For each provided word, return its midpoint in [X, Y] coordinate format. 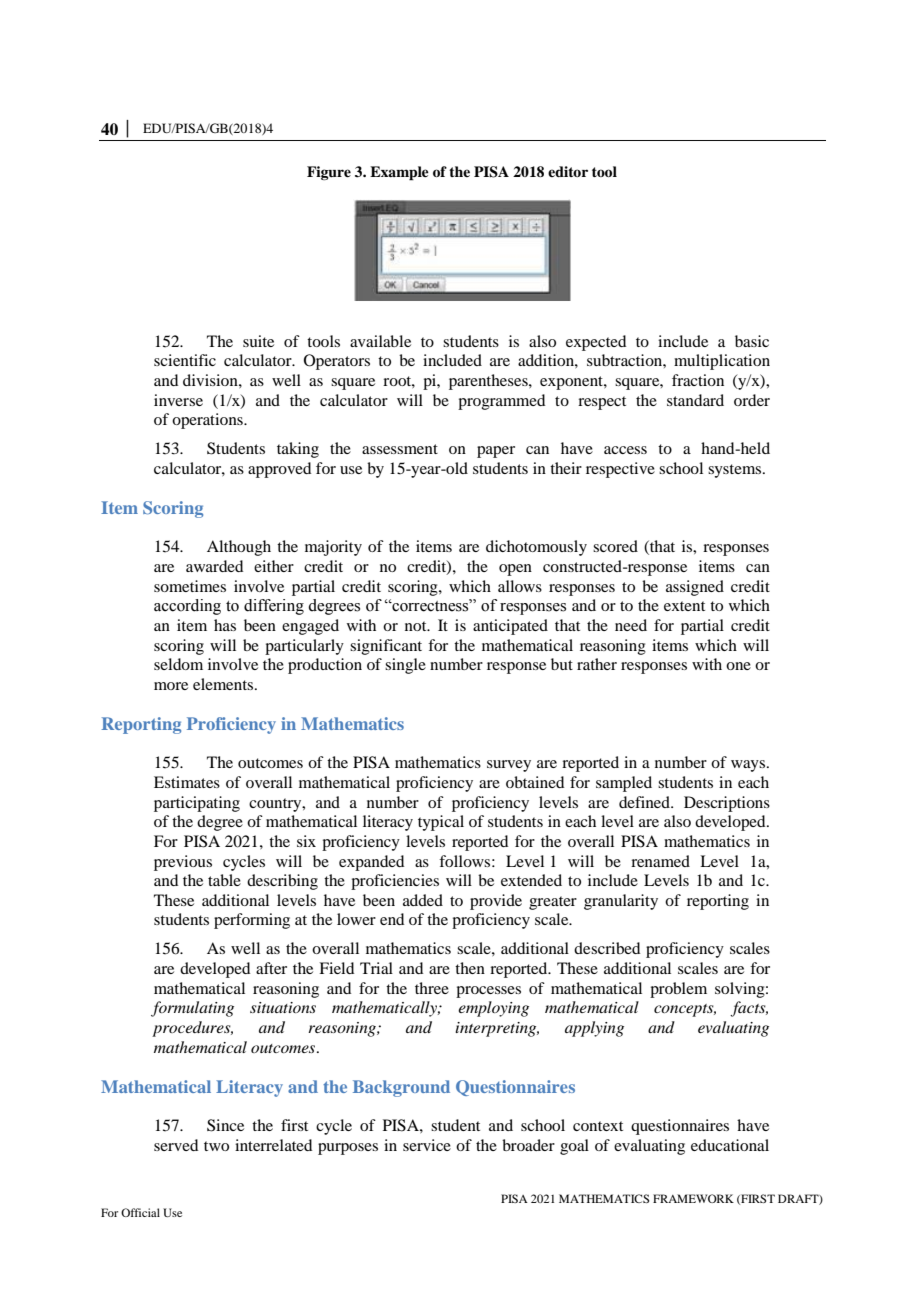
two [216, 1146]
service [427, 1145]
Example [399, 173]
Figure [329, 173]
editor [568, 171]
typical [441, 823]
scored [615, 546]
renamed [660, 861]
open [515, 570]
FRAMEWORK [693, 1198]
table [224, 880]
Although [239, 548]
